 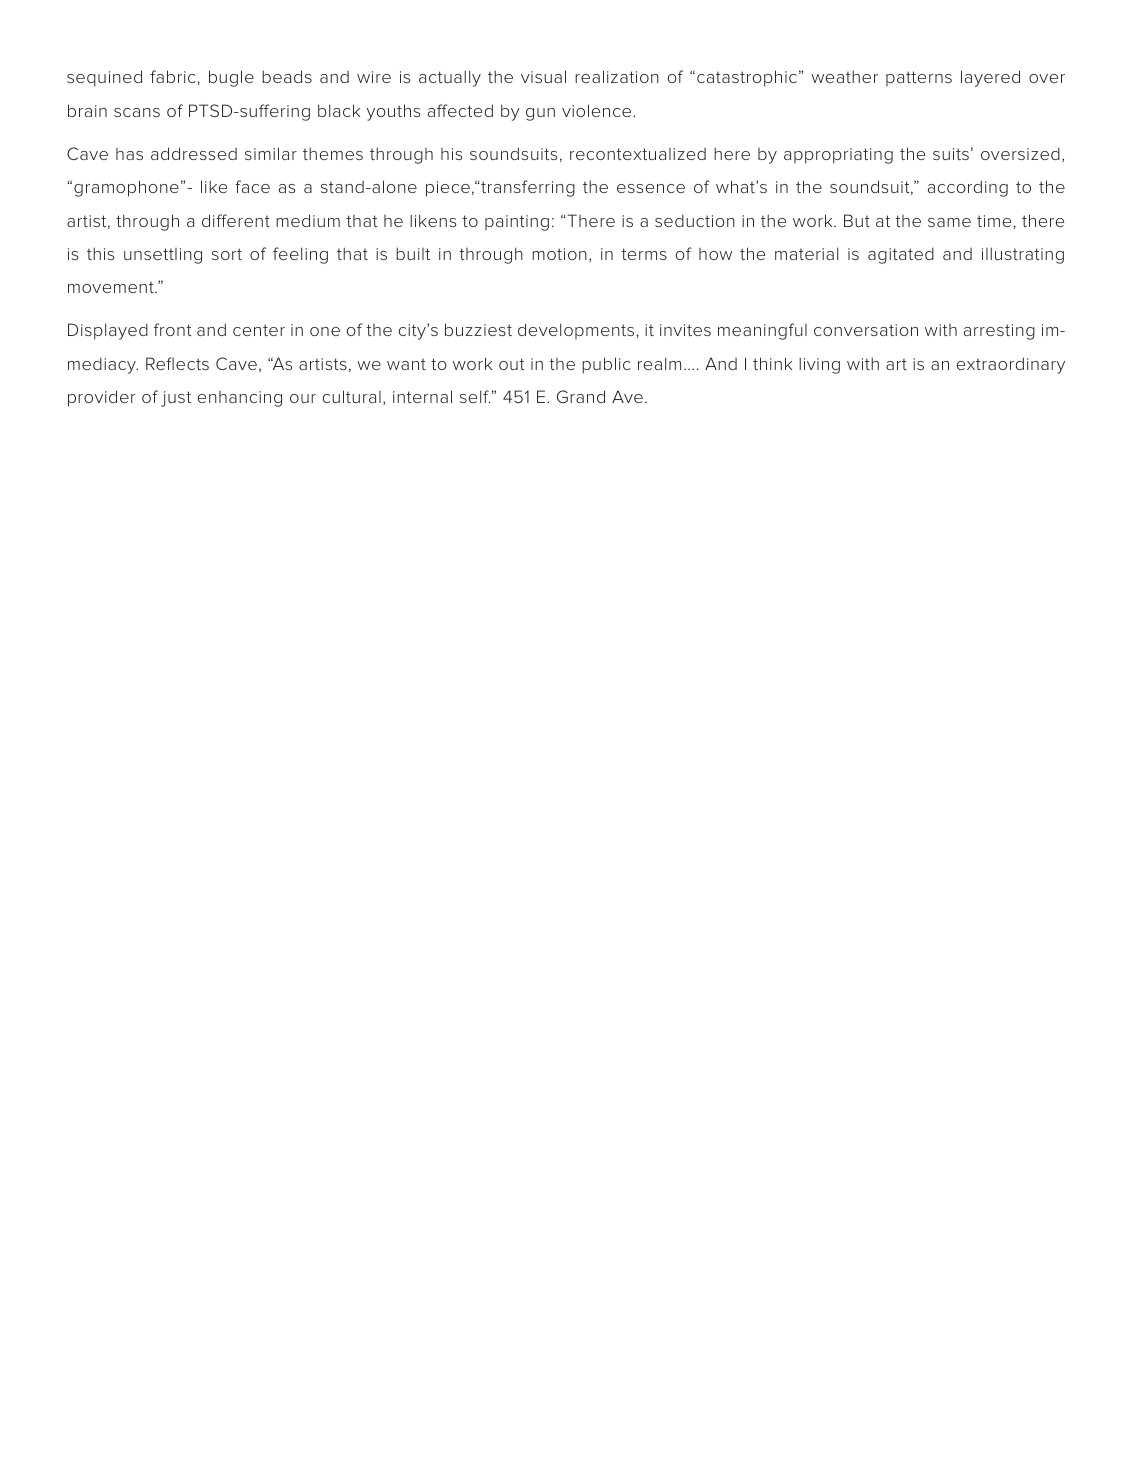 I want to click on movement, so click(x=112, y=287).
